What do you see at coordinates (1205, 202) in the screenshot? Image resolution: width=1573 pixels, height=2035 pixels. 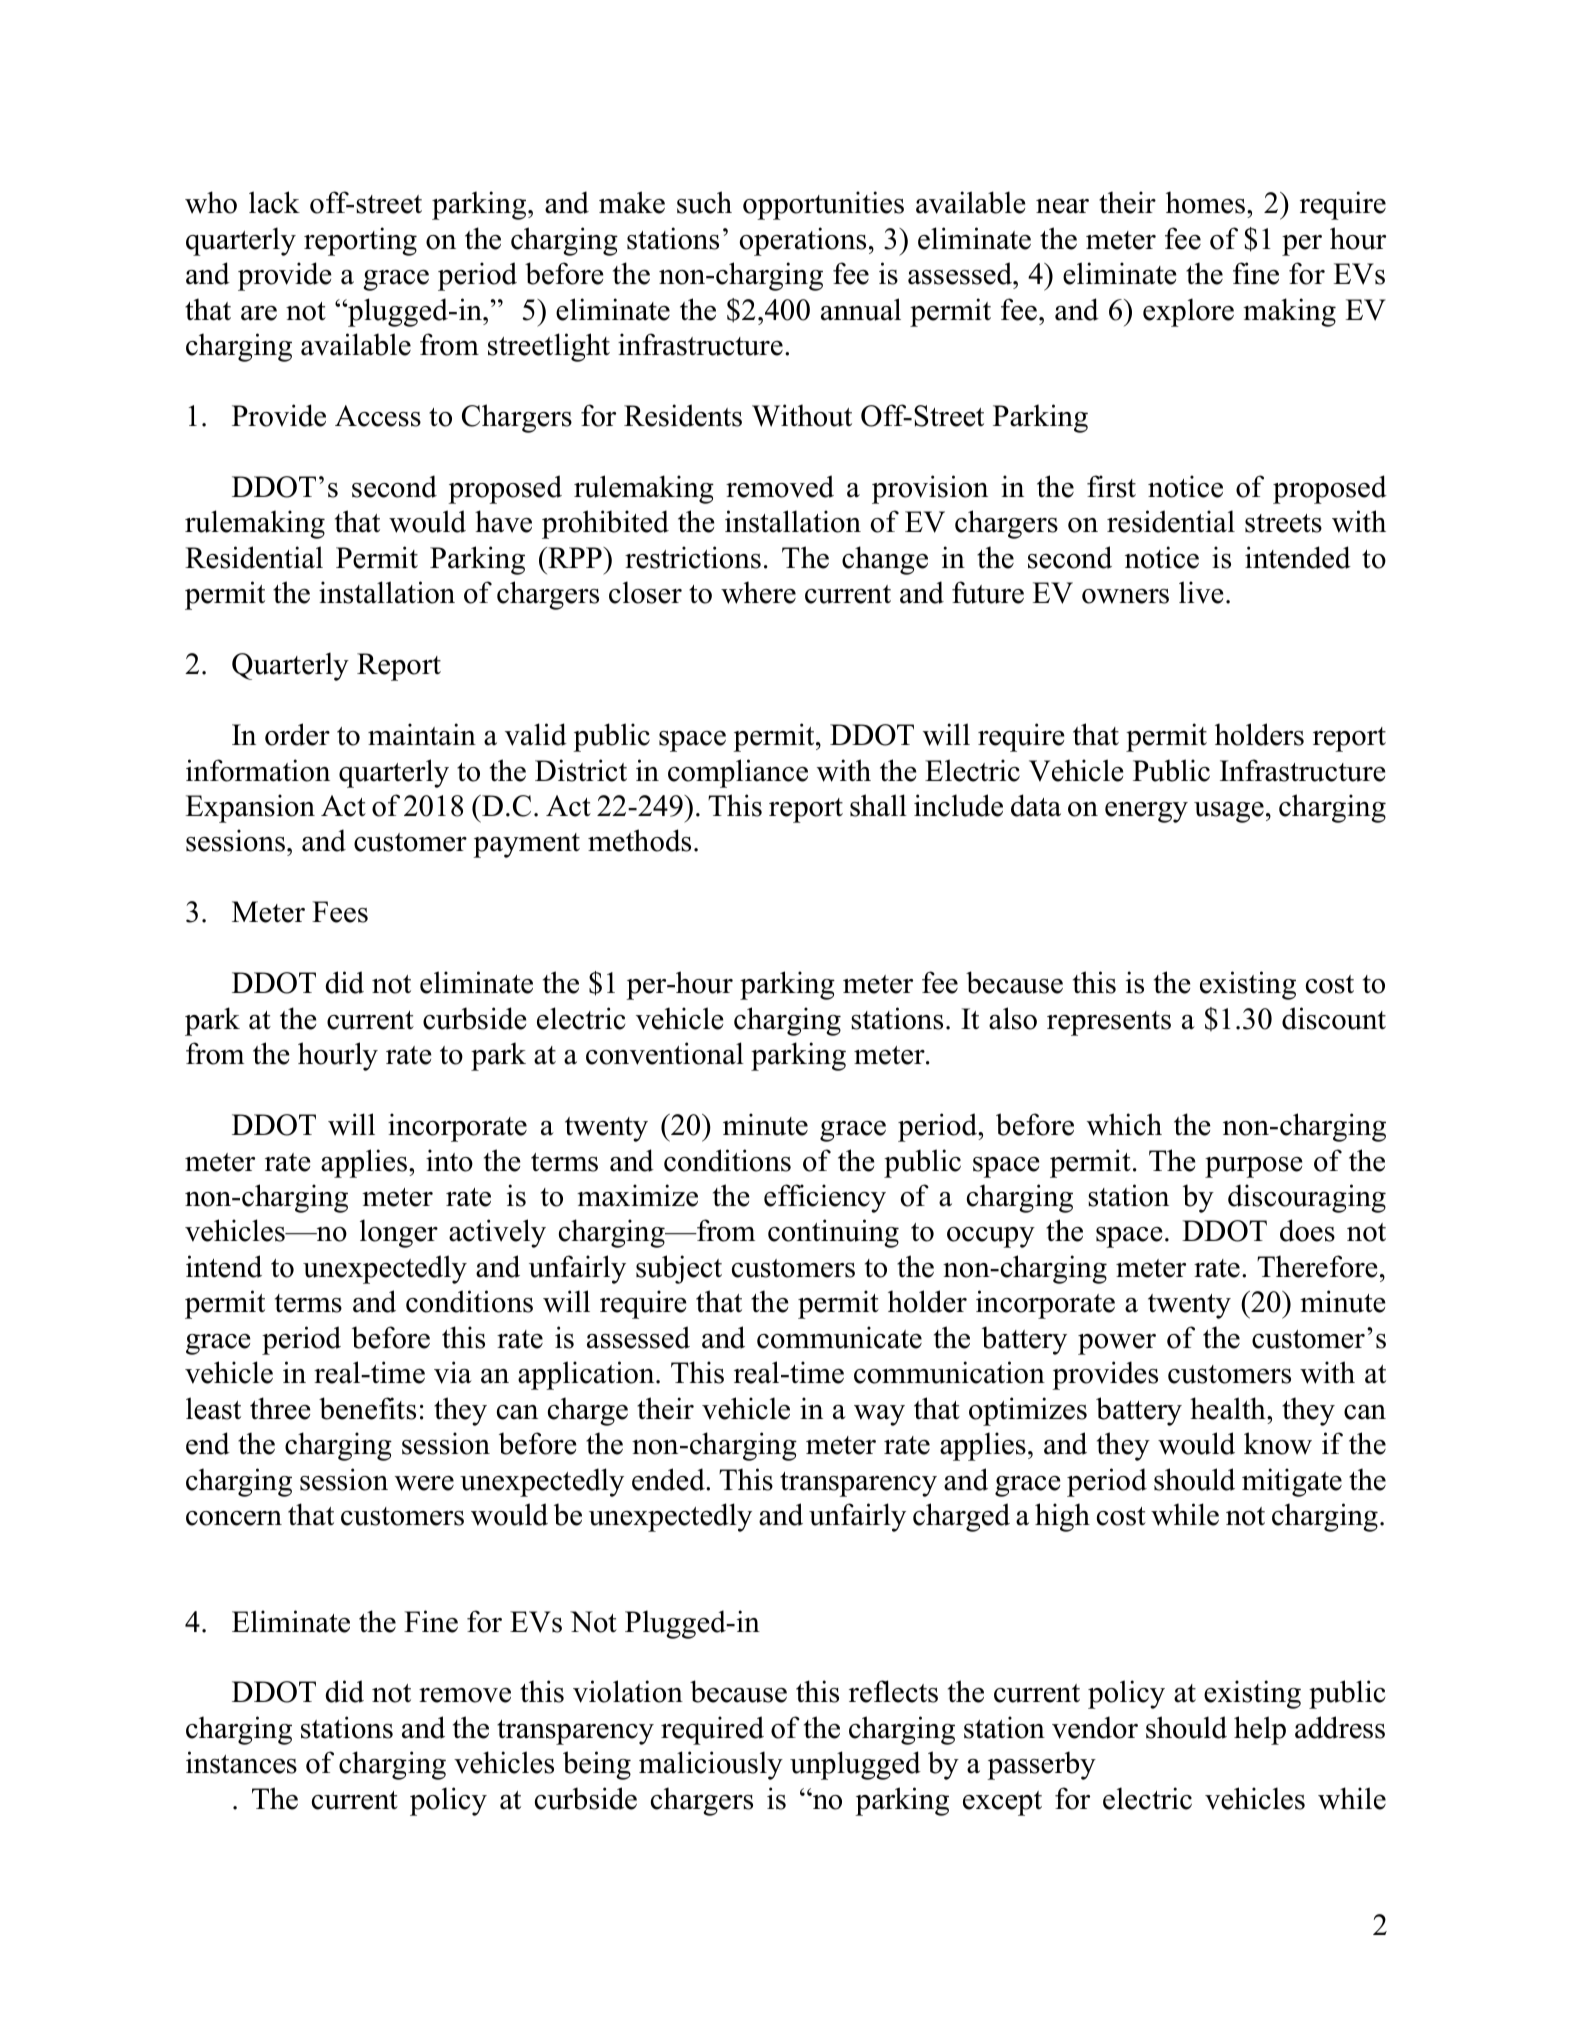 I see `homes` at bounding box center [1205, 202].
